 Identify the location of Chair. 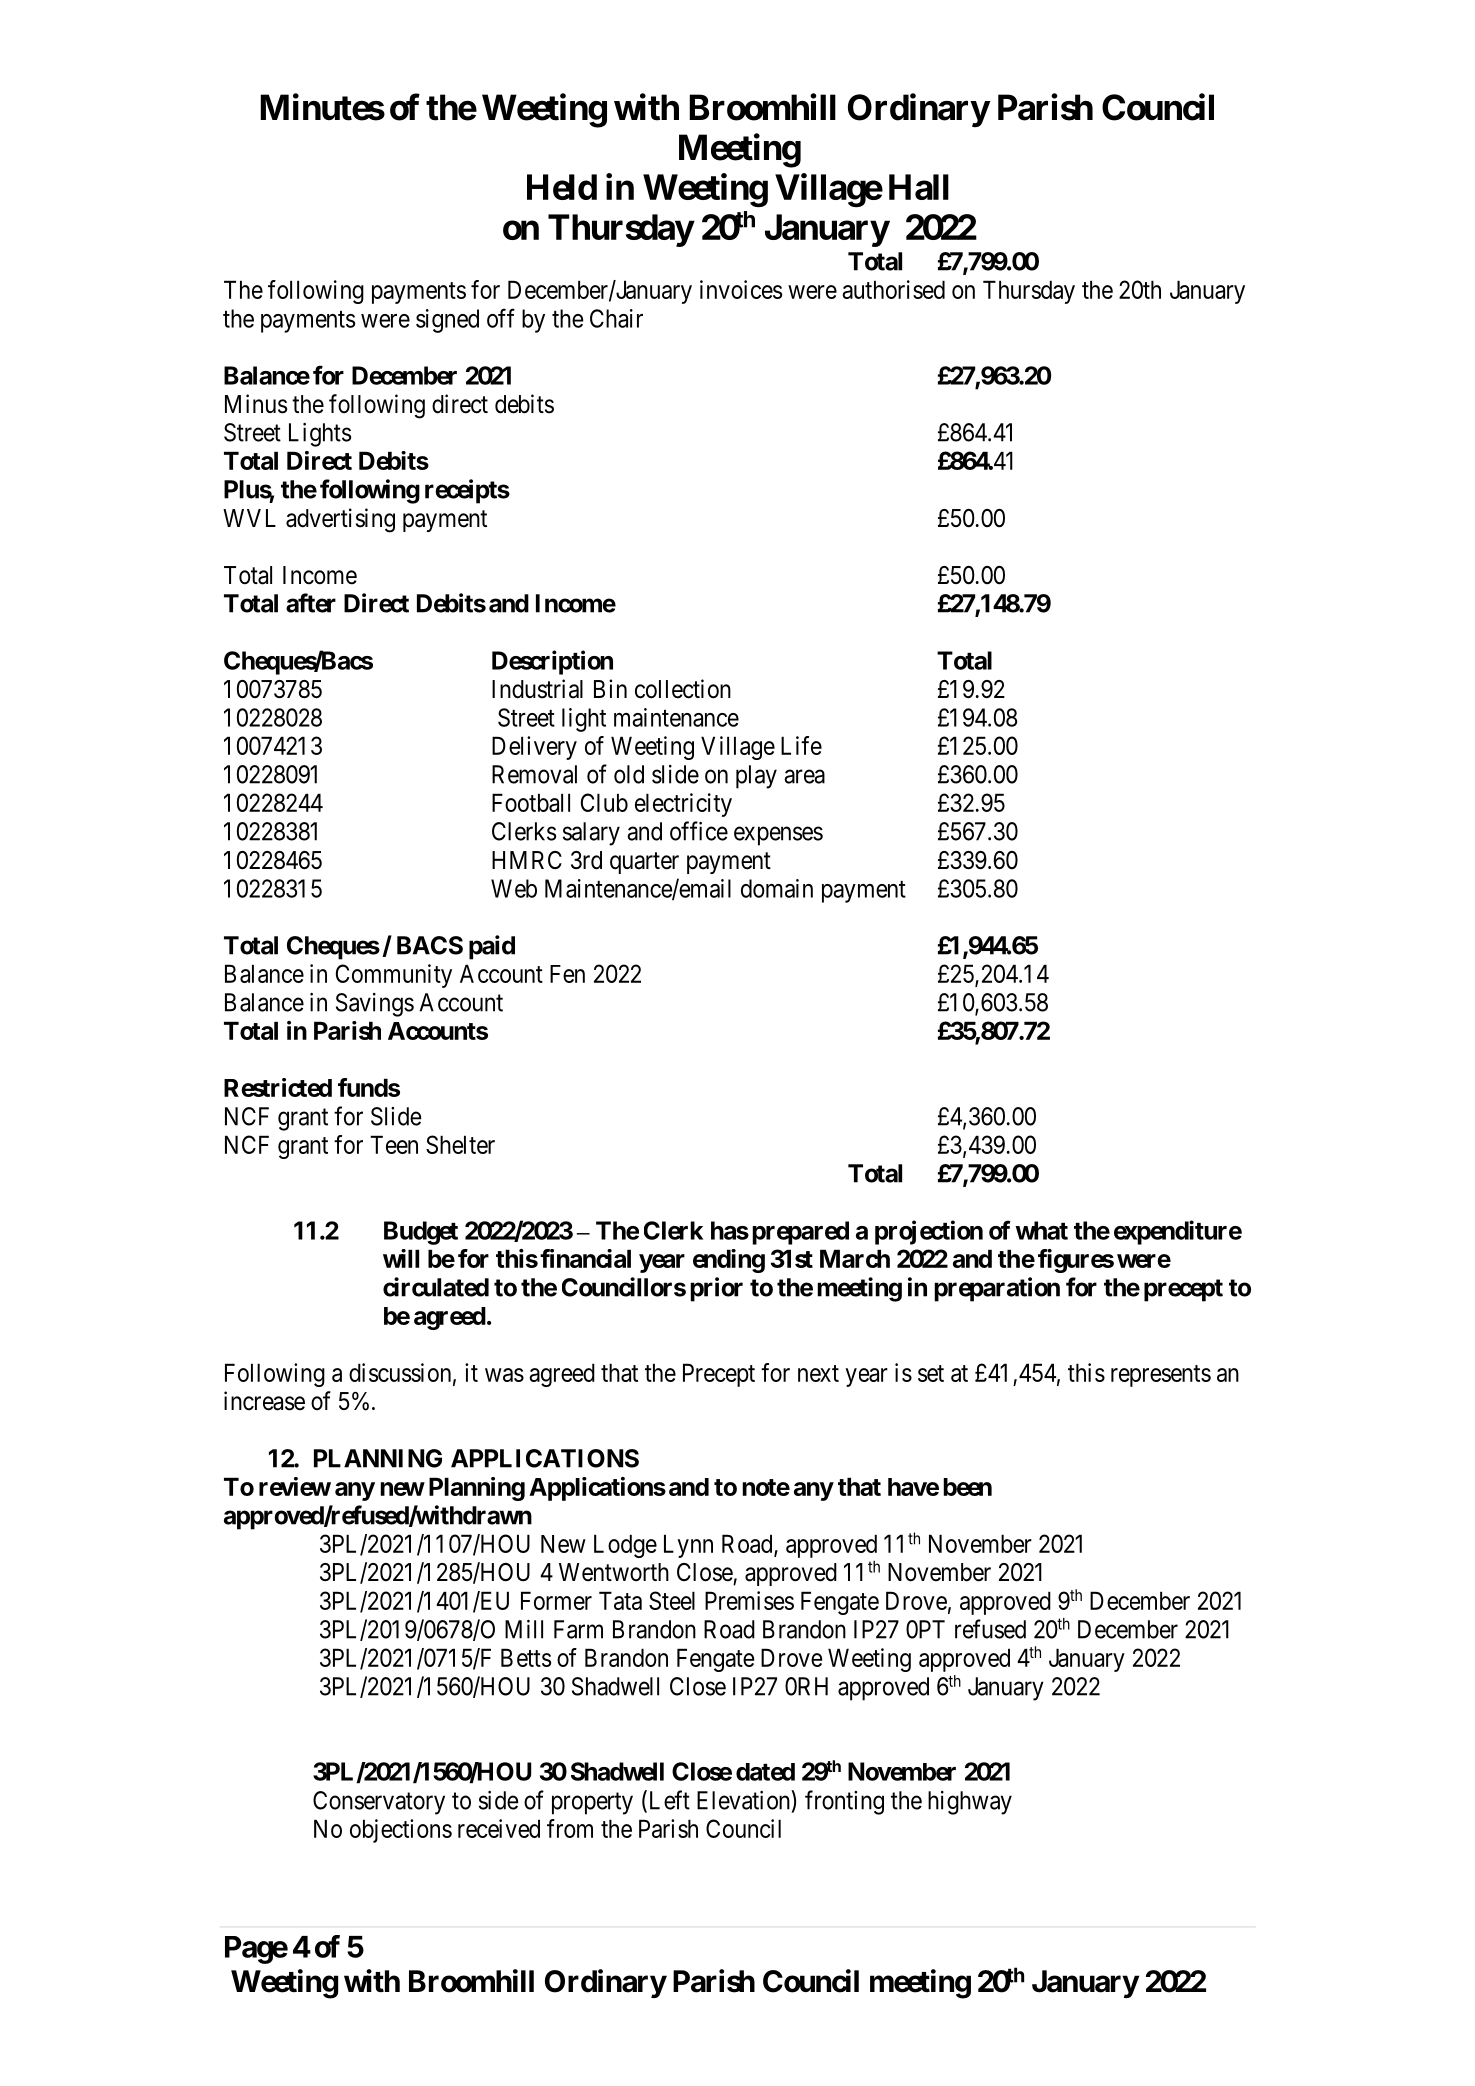
(616, 318).
